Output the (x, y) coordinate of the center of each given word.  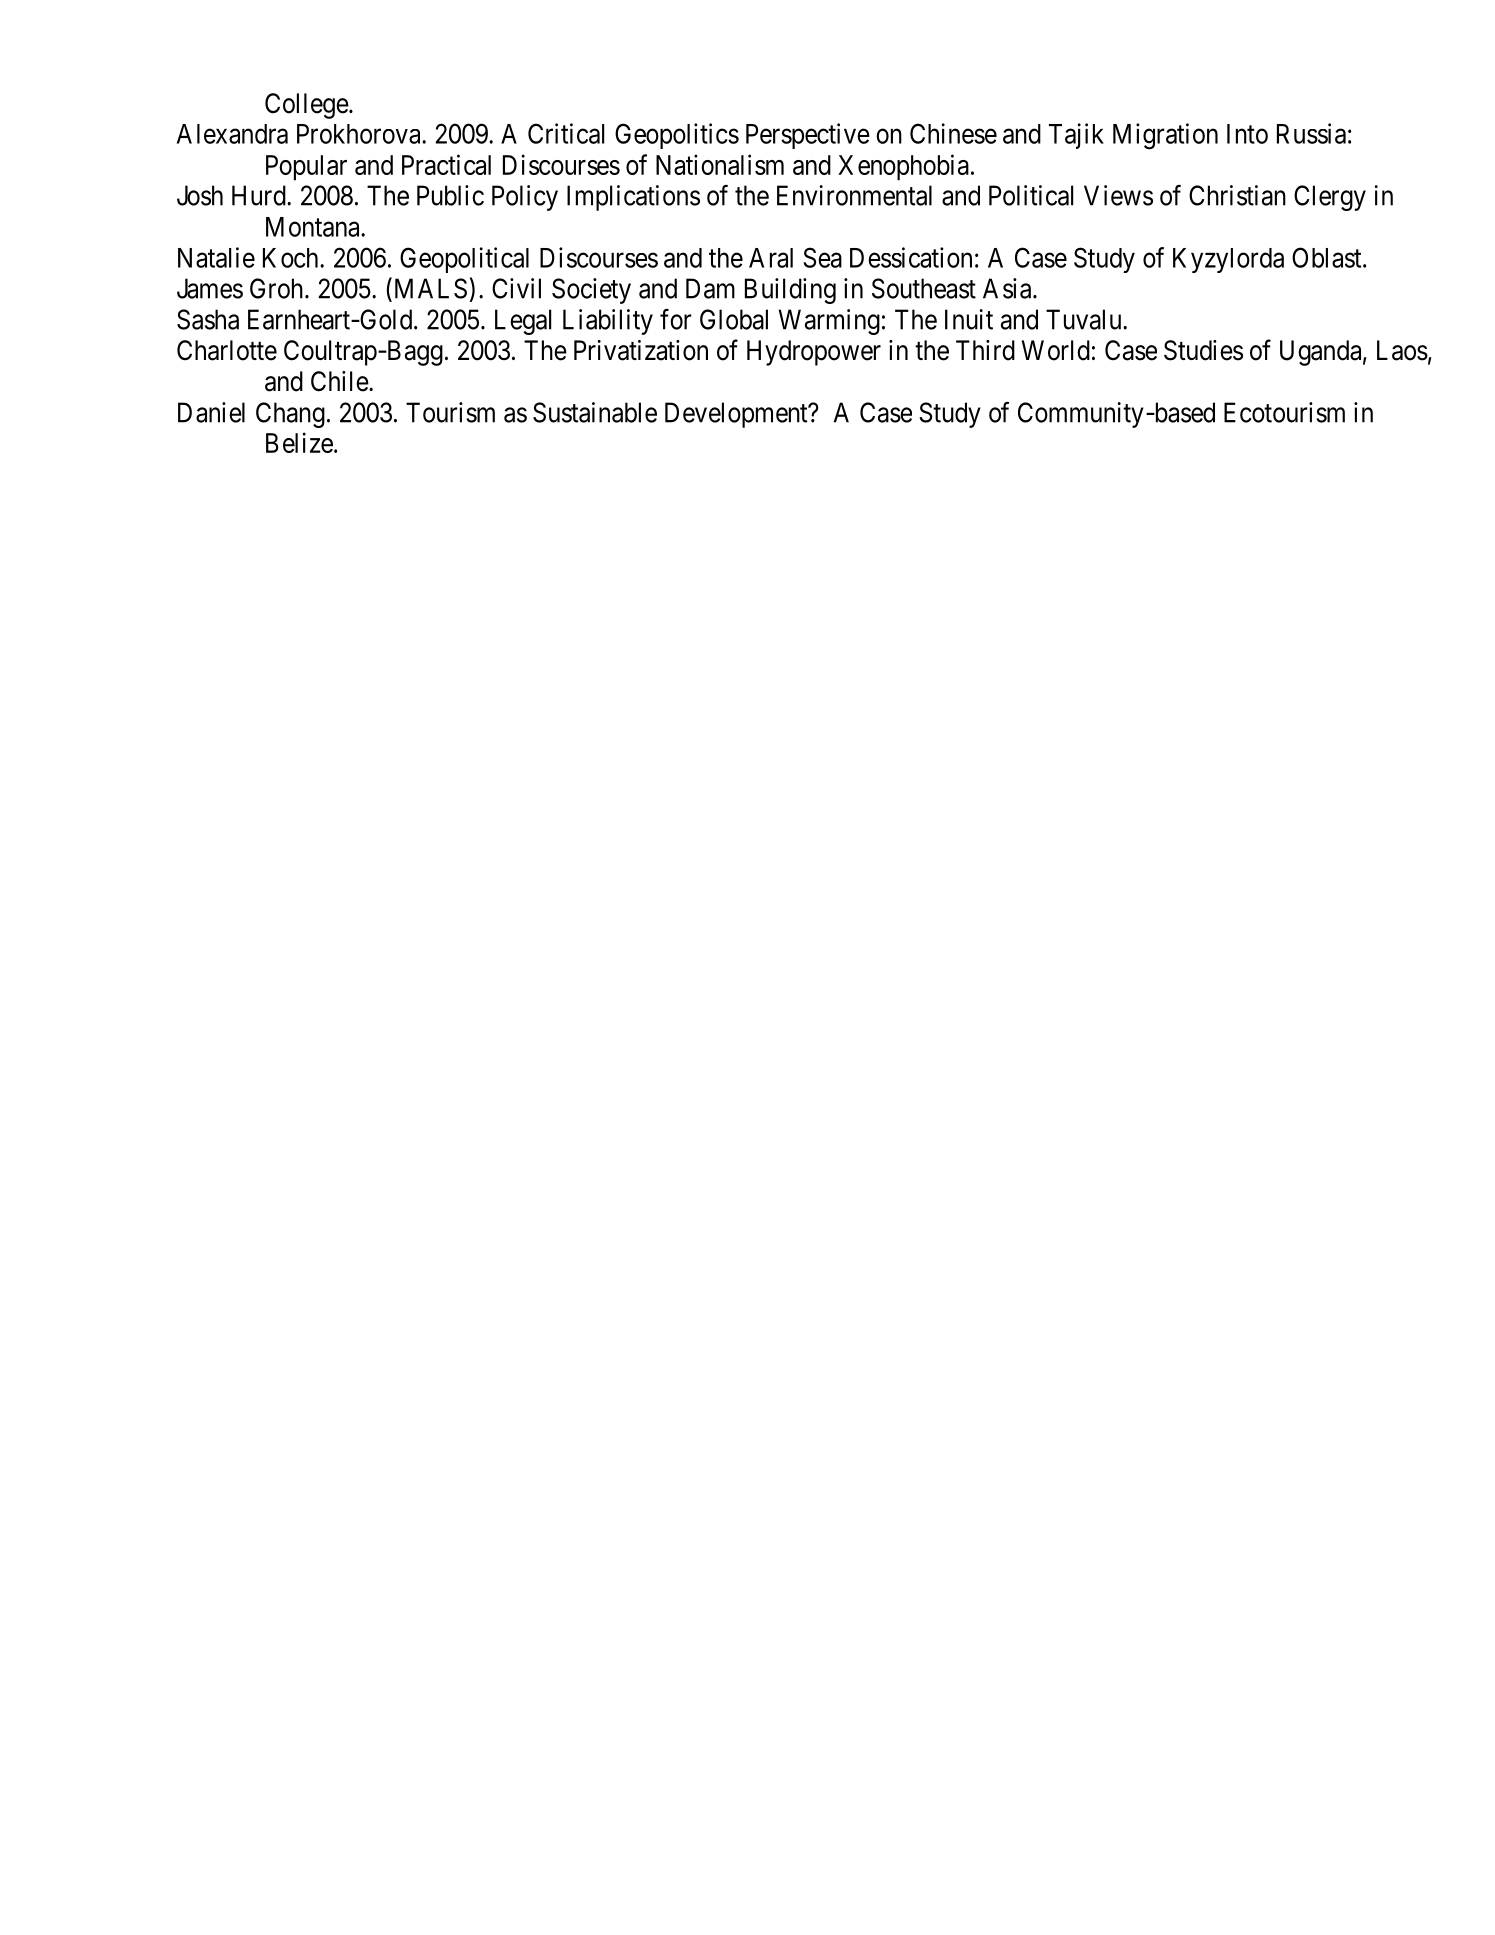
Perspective (808, 136)
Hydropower (814, 353)
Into (1247, 134)
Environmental (854, 195)
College (307, 106)
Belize (299, 442)
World (1056, 350)
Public (450, 195)
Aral (771, 258)
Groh (278, 288)
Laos (1402, 350)
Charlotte (227, 350)
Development (737, 415)
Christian (1237, 195)
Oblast (1328, 257)
